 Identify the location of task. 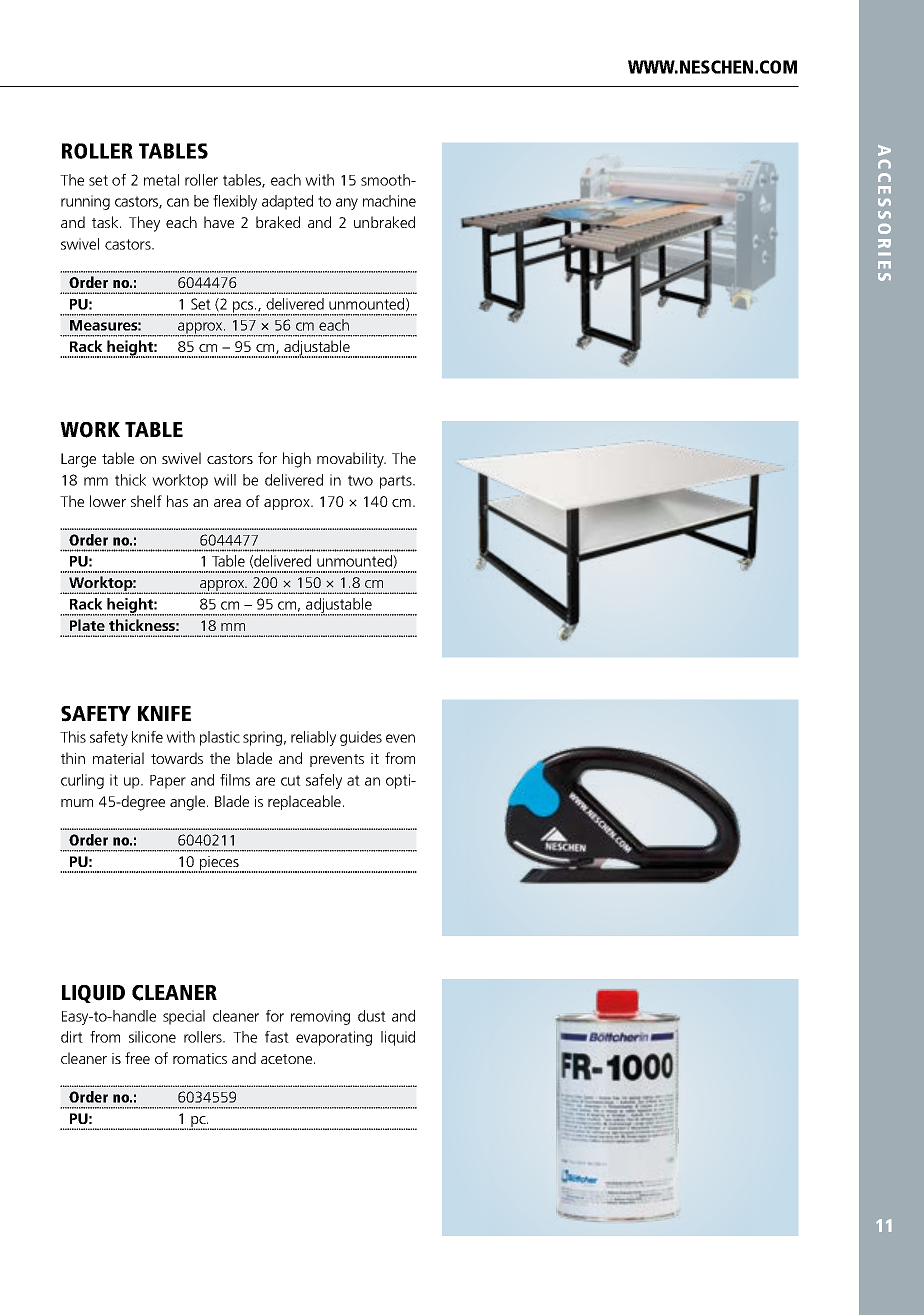
(106, 222).
